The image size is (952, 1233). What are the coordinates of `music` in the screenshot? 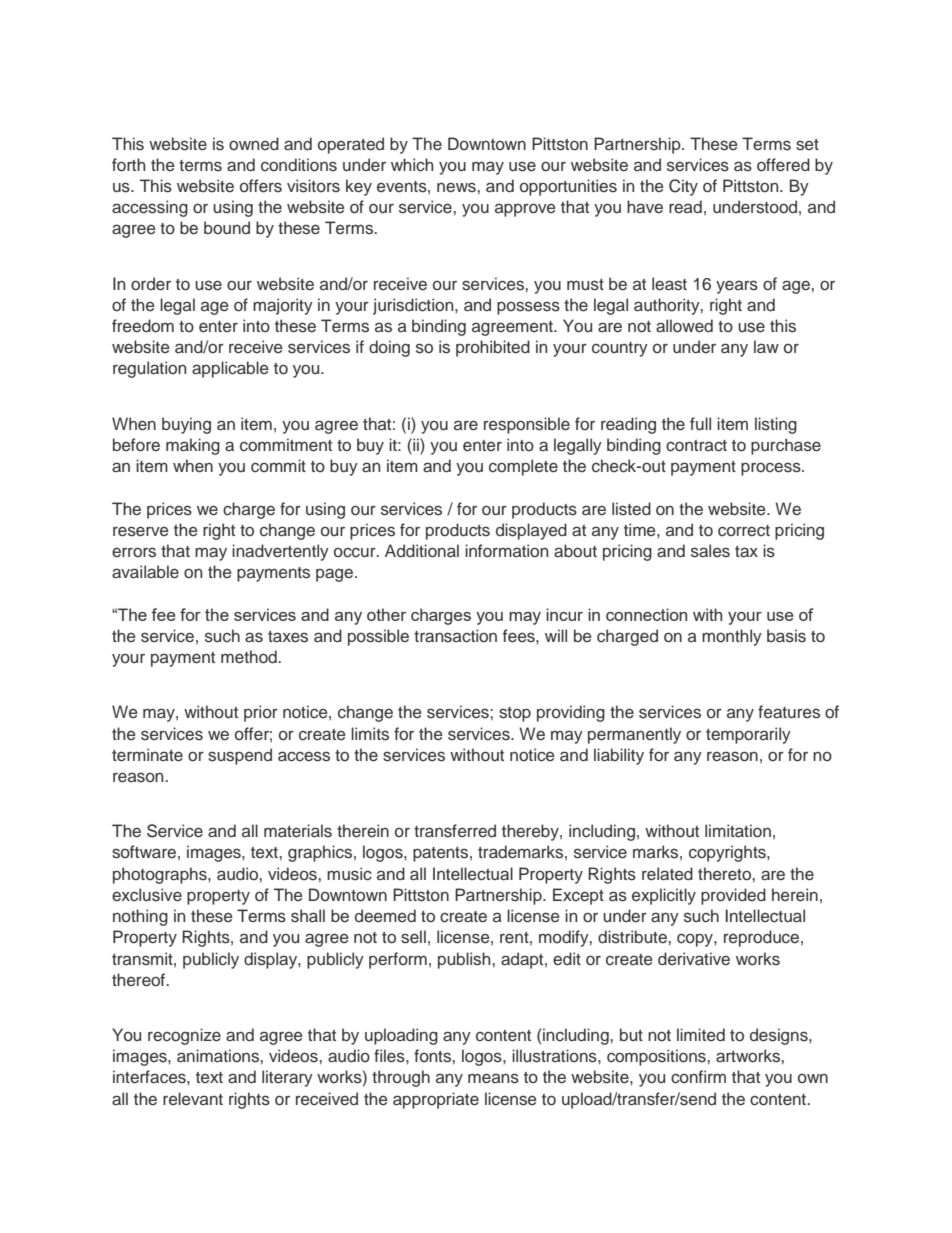 It's located at (349, 874).
